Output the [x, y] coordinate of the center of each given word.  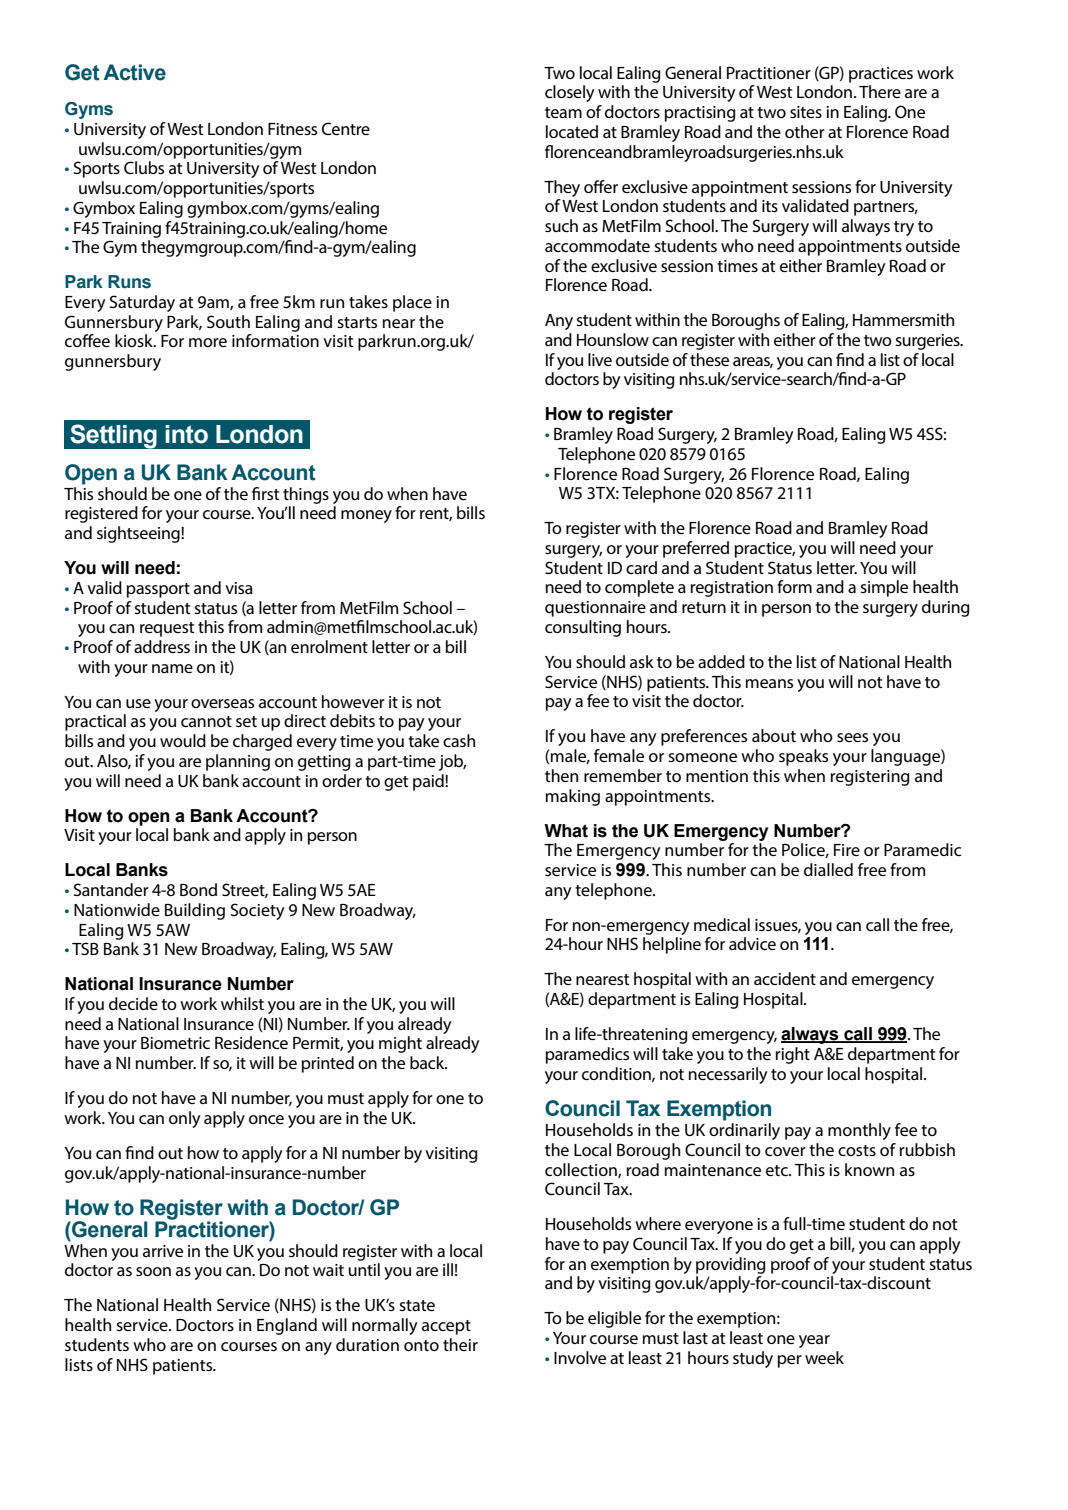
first [265, 493]
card [641, 567]
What [566, 831]
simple [884, 588]
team [563, 112]
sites [806, 112]
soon [153, 1271]
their [460, 1344]
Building [195, 911]
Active [135, 72]
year [814, 1341]
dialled [828, 869]
